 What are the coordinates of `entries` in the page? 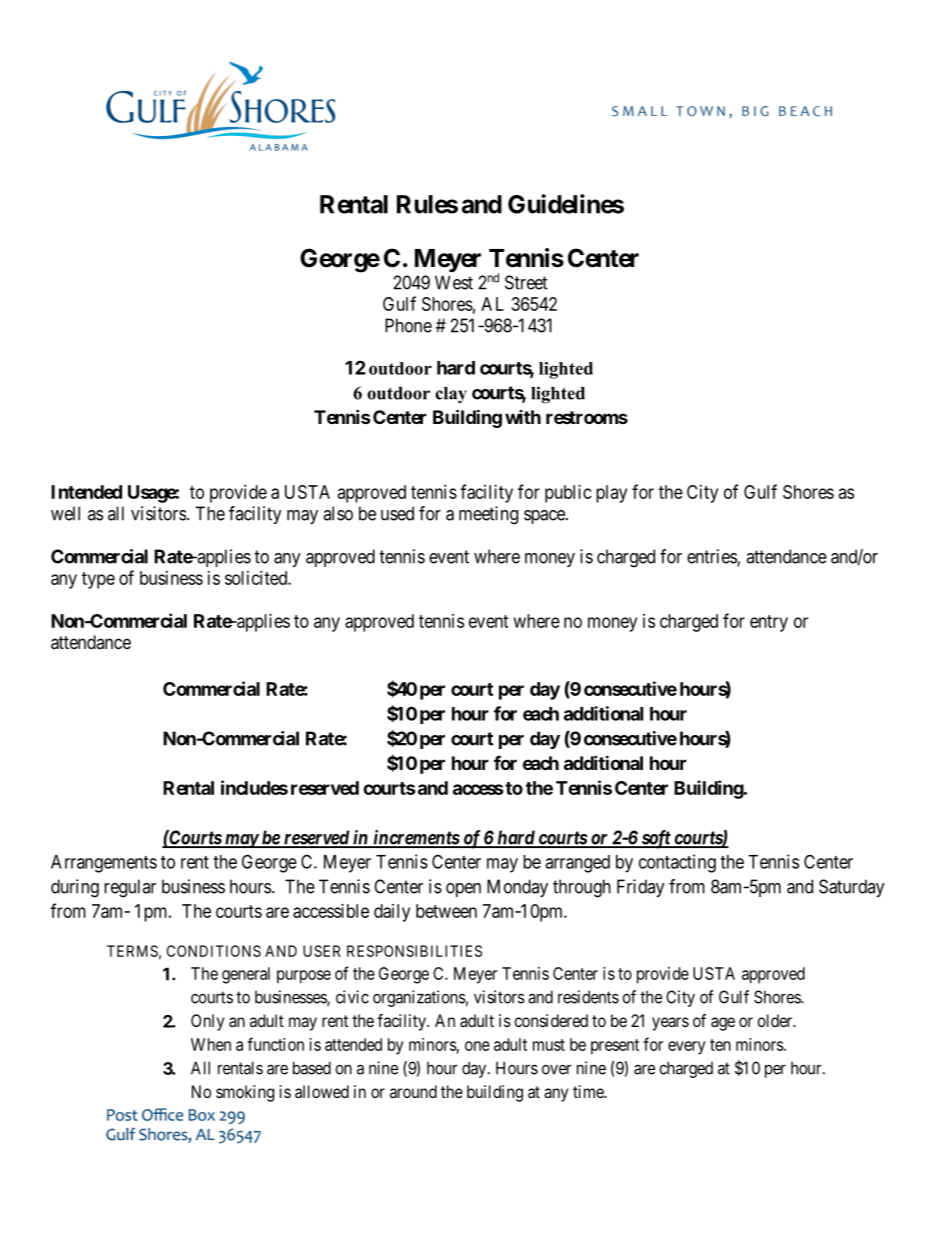 It's located at (712, 557).
